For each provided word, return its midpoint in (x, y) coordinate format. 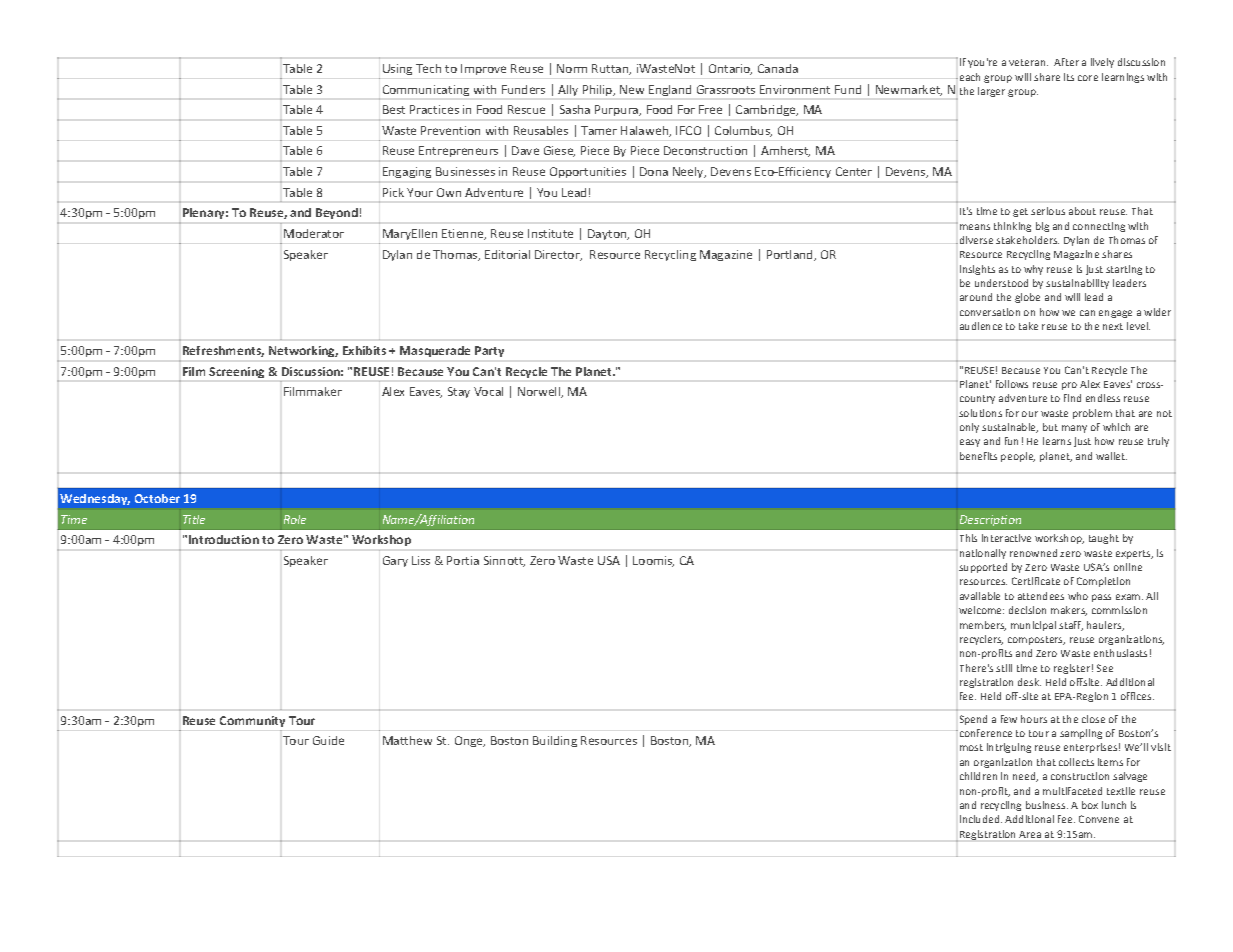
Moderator (314, 233)
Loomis (653, 561)
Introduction (224, 539)
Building (555, 741)
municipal (1033, 626)
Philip (599, 90)
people (1018, 457)
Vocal (488, 391)
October (157, 498)
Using (397, 69)
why (1033, 270)
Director (558, 255)
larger (991, 92)
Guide (328, 740)
